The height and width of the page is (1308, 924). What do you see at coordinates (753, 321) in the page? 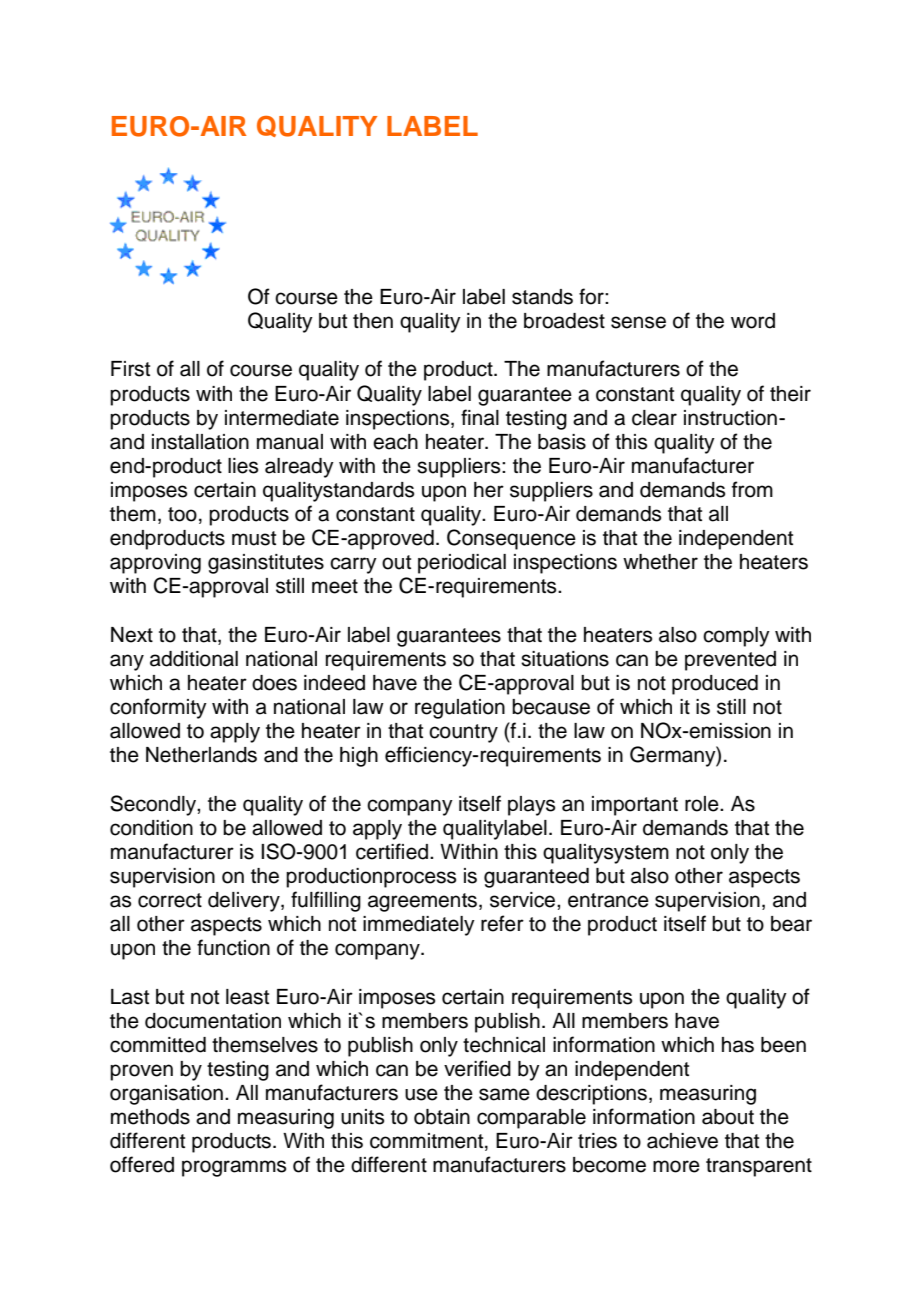
I see `word` at bounding box center [753, 321].
